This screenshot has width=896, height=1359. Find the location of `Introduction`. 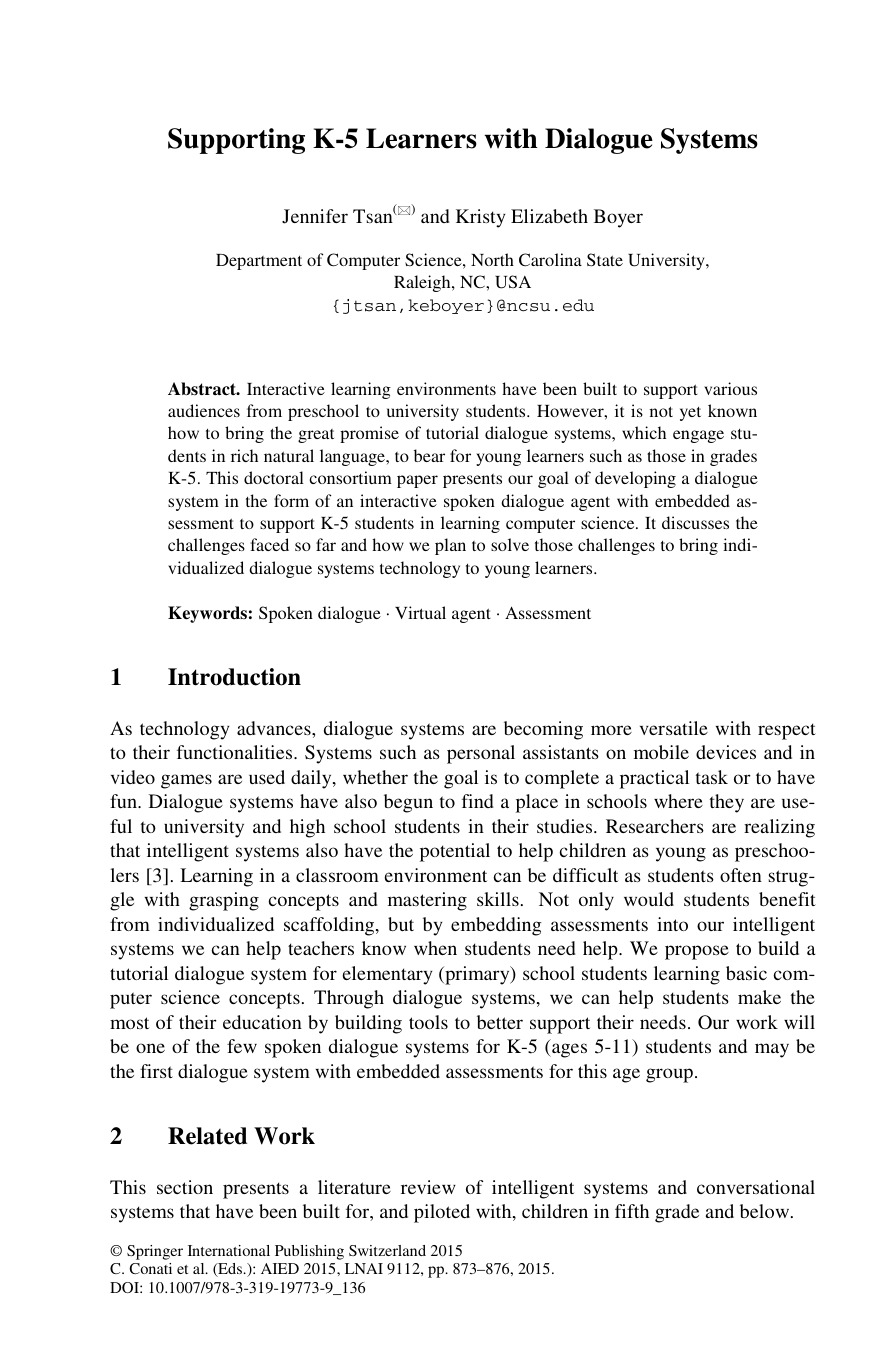

Introduction is located at coordinates (234, 677).
